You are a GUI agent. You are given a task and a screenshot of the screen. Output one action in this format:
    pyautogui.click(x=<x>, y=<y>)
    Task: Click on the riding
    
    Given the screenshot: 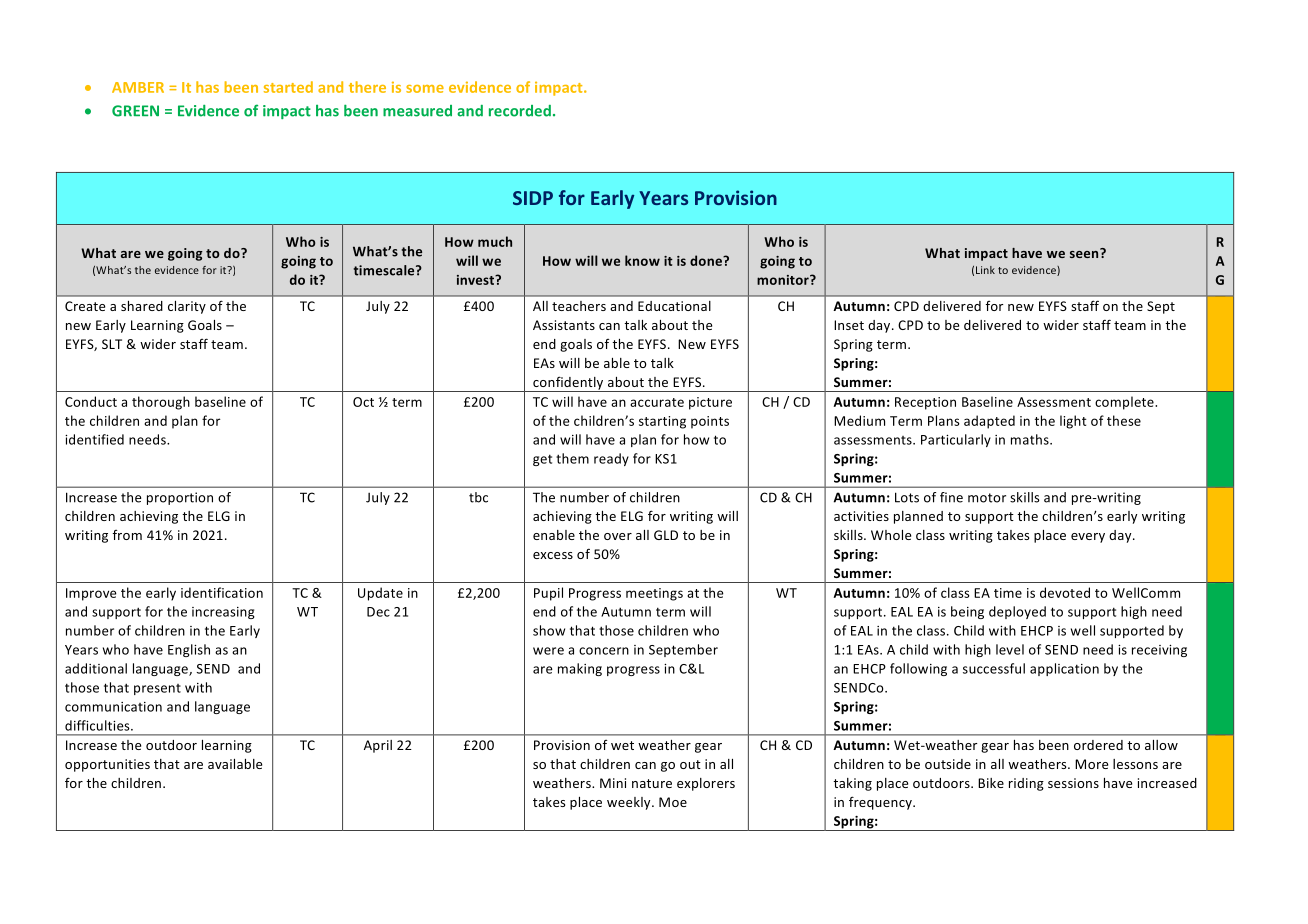 What is the action you would take?
    pyautogui.click(x=1026, y=784)
